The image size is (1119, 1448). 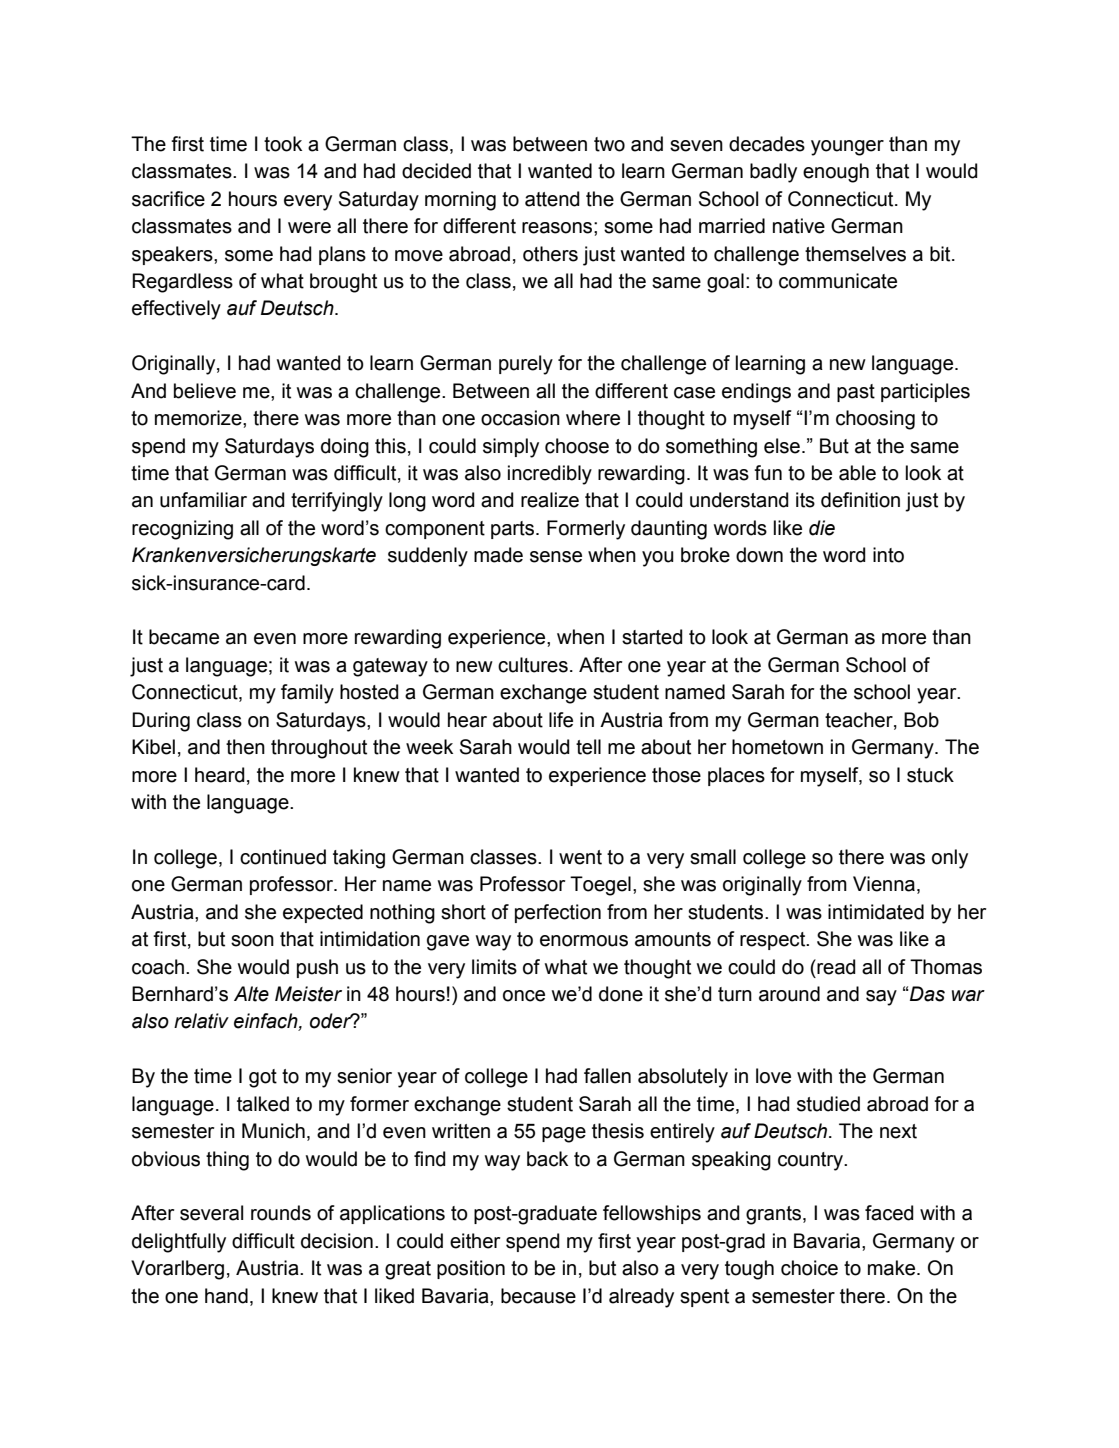 I want to click on once, so click(x=524, y=996).
